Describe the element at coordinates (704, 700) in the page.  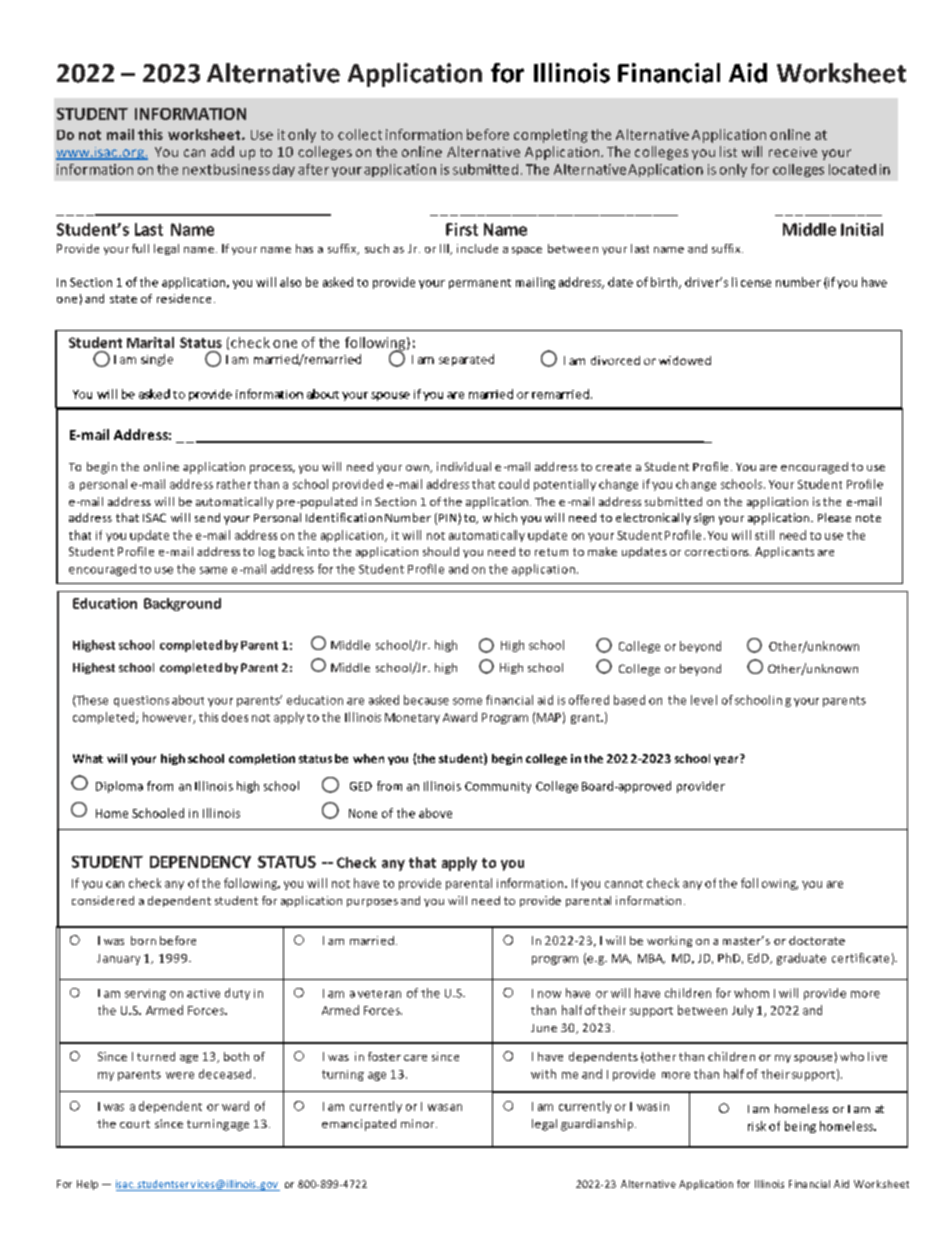
I see `level` at that location.
